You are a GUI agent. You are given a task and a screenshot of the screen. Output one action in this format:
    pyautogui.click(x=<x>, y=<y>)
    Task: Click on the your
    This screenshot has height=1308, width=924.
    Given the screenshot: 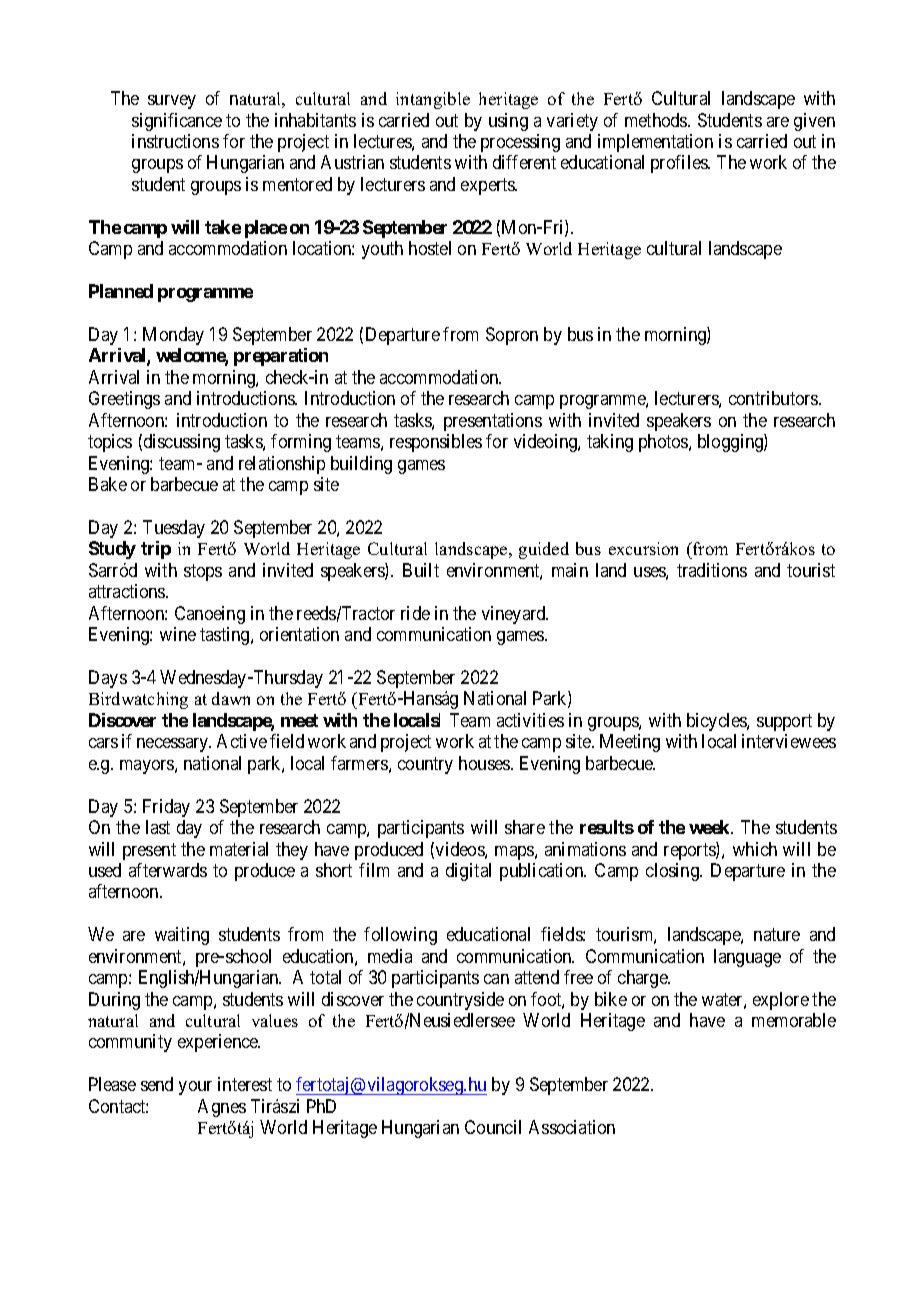 What is the action you would take?
    pyautogui.click(x=195, y=1088)
